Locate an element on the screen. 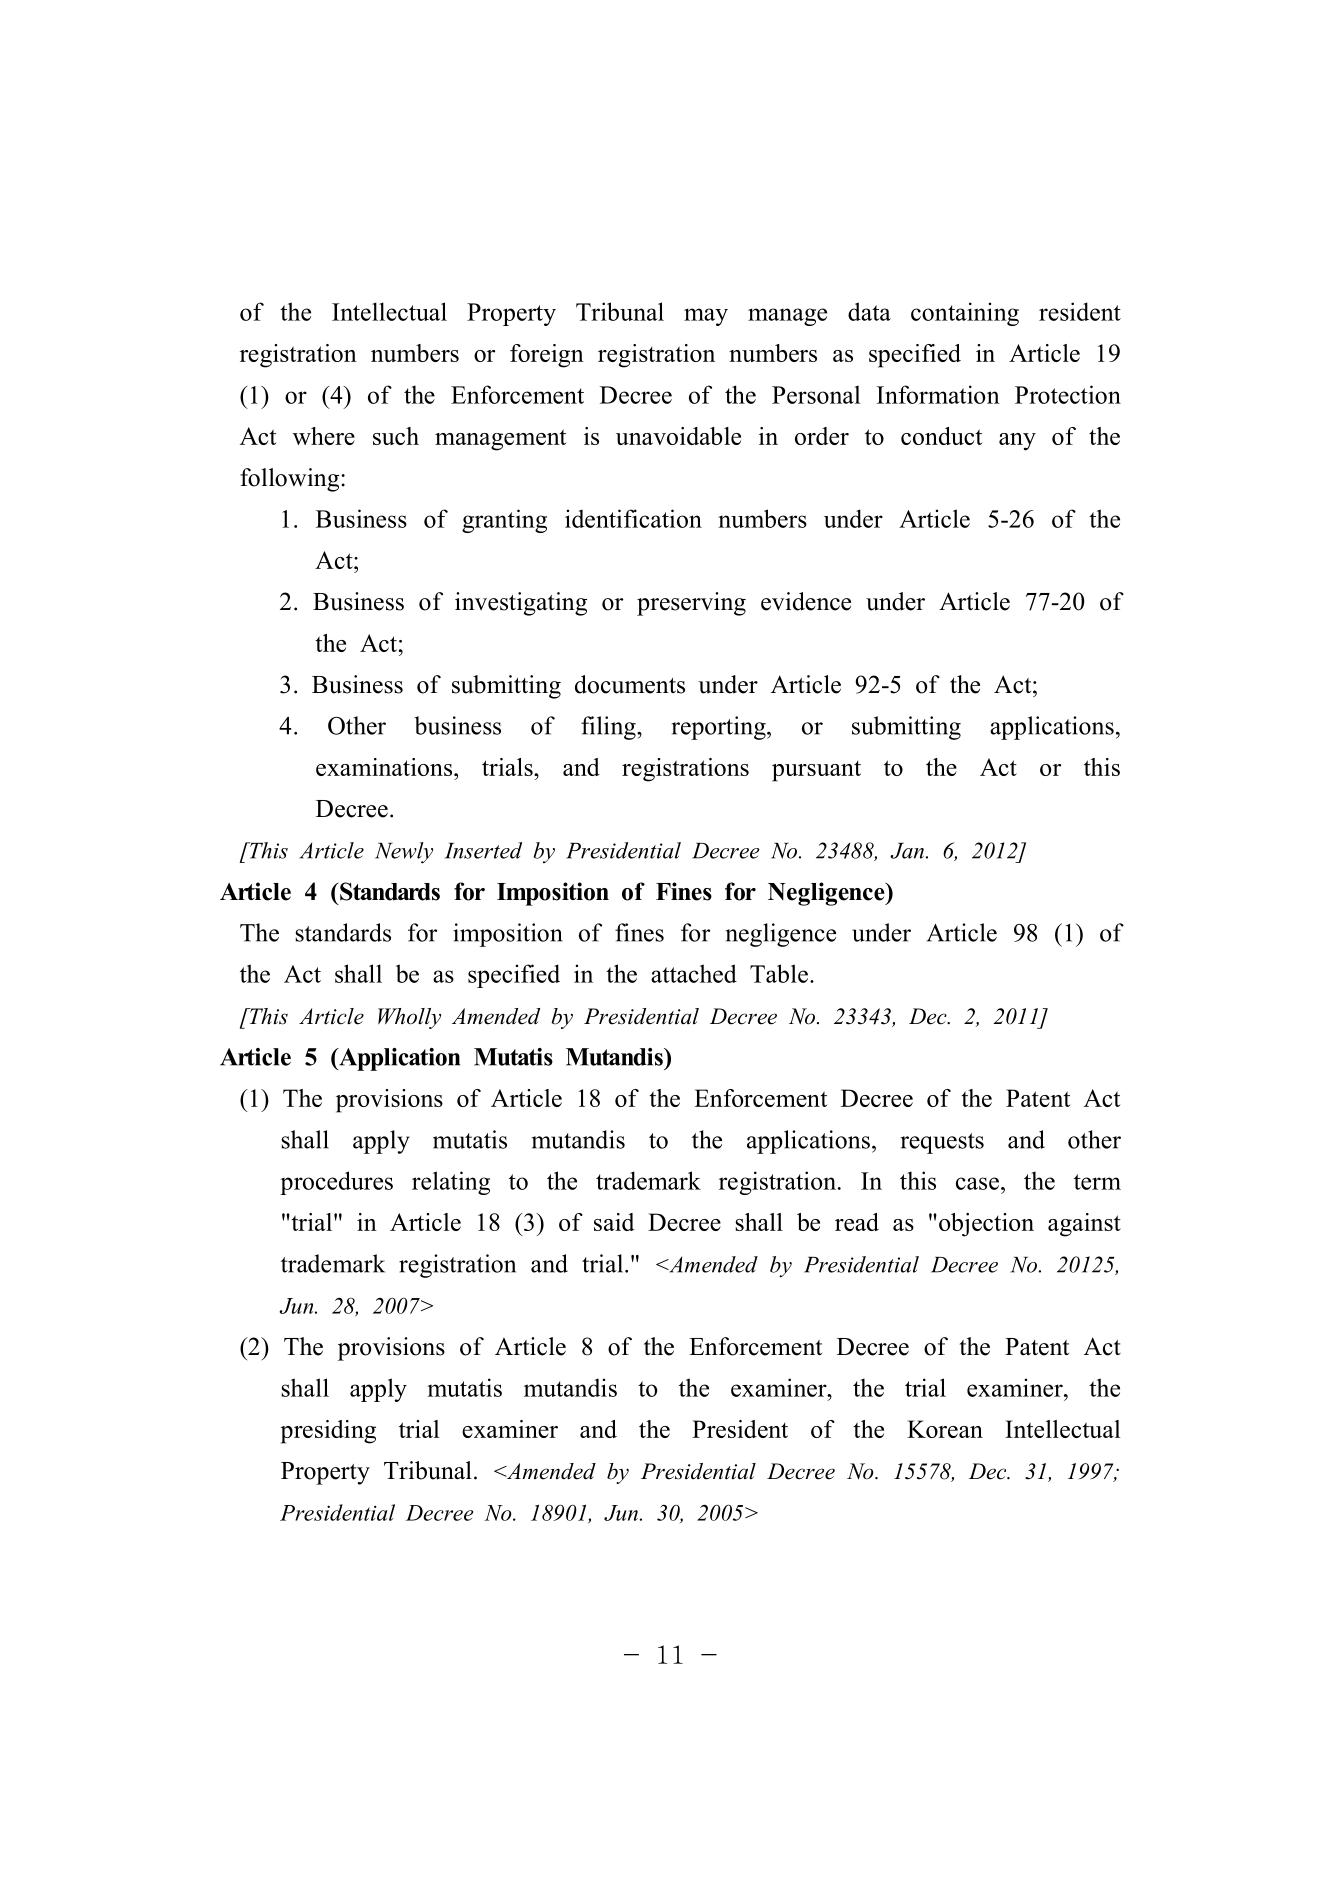 Image resolution: width=1333 pixels, height=1884 pixels. requests is located at coordinates (942, 1143).
